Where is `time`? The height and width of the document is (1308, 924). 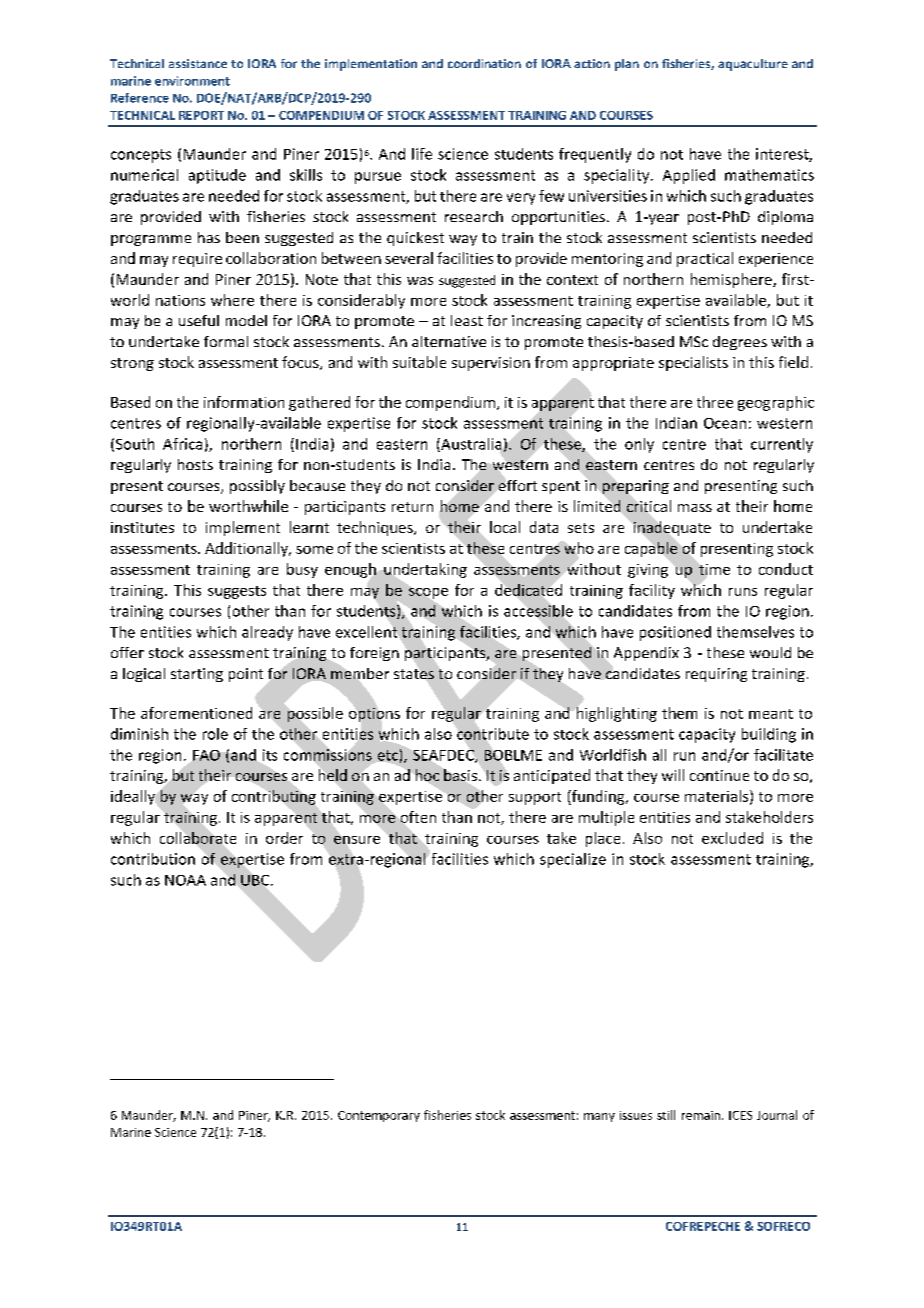 time is located at coordinates (714, 569).
